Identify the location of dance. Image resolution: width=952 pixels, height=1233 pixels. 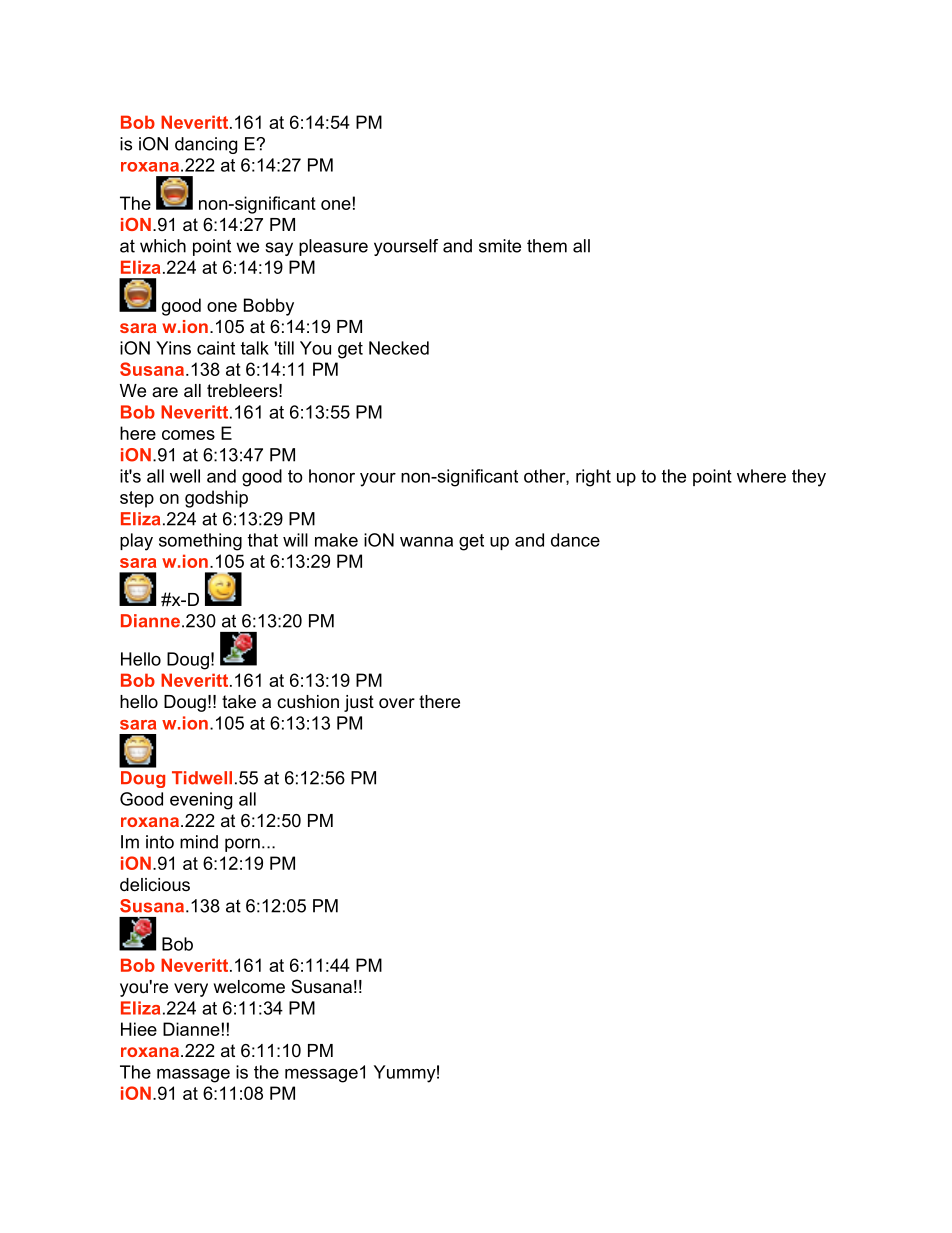
(575, 540).
